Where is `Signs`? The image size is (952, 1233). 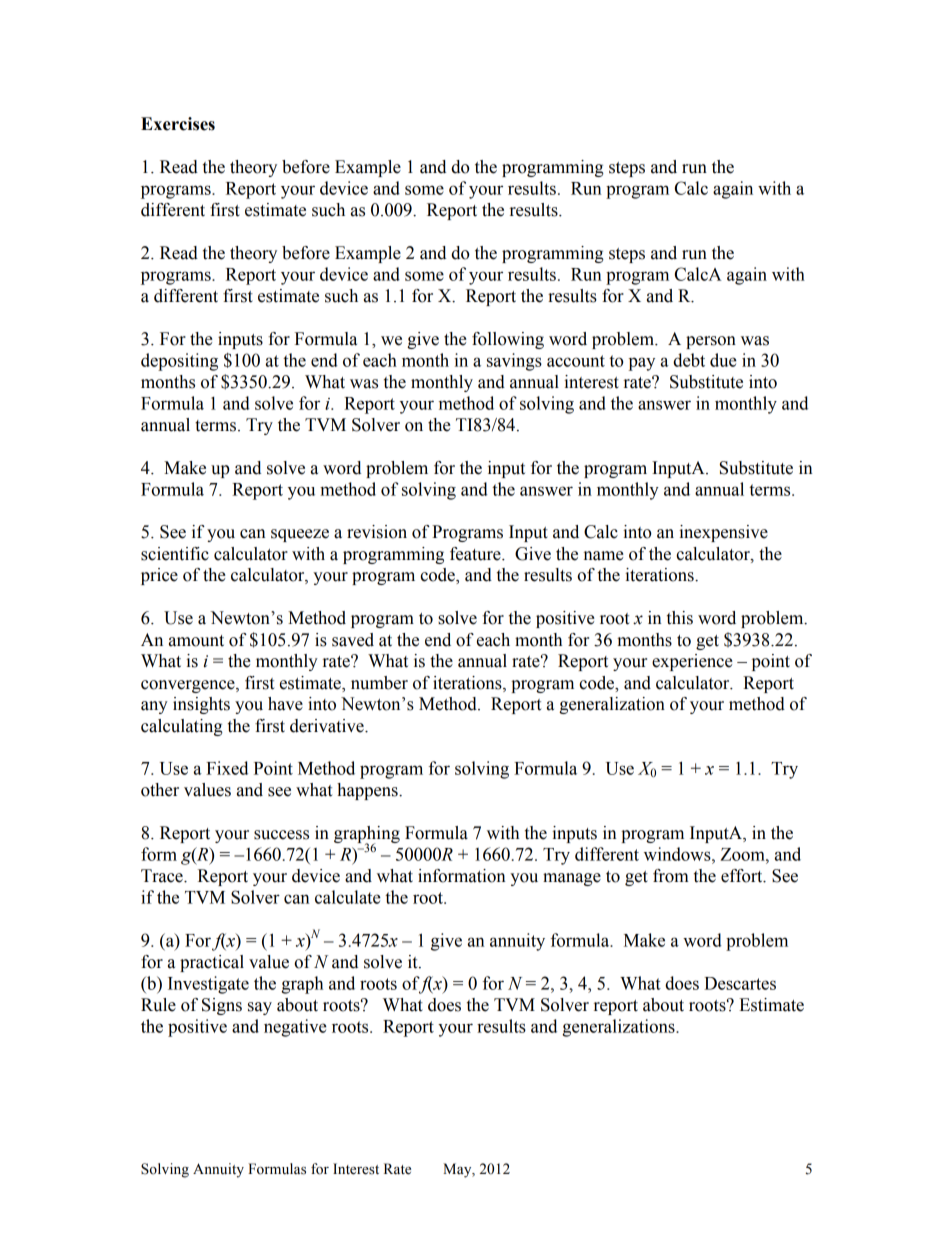
Signs is located at coordinates (222, 1006).
